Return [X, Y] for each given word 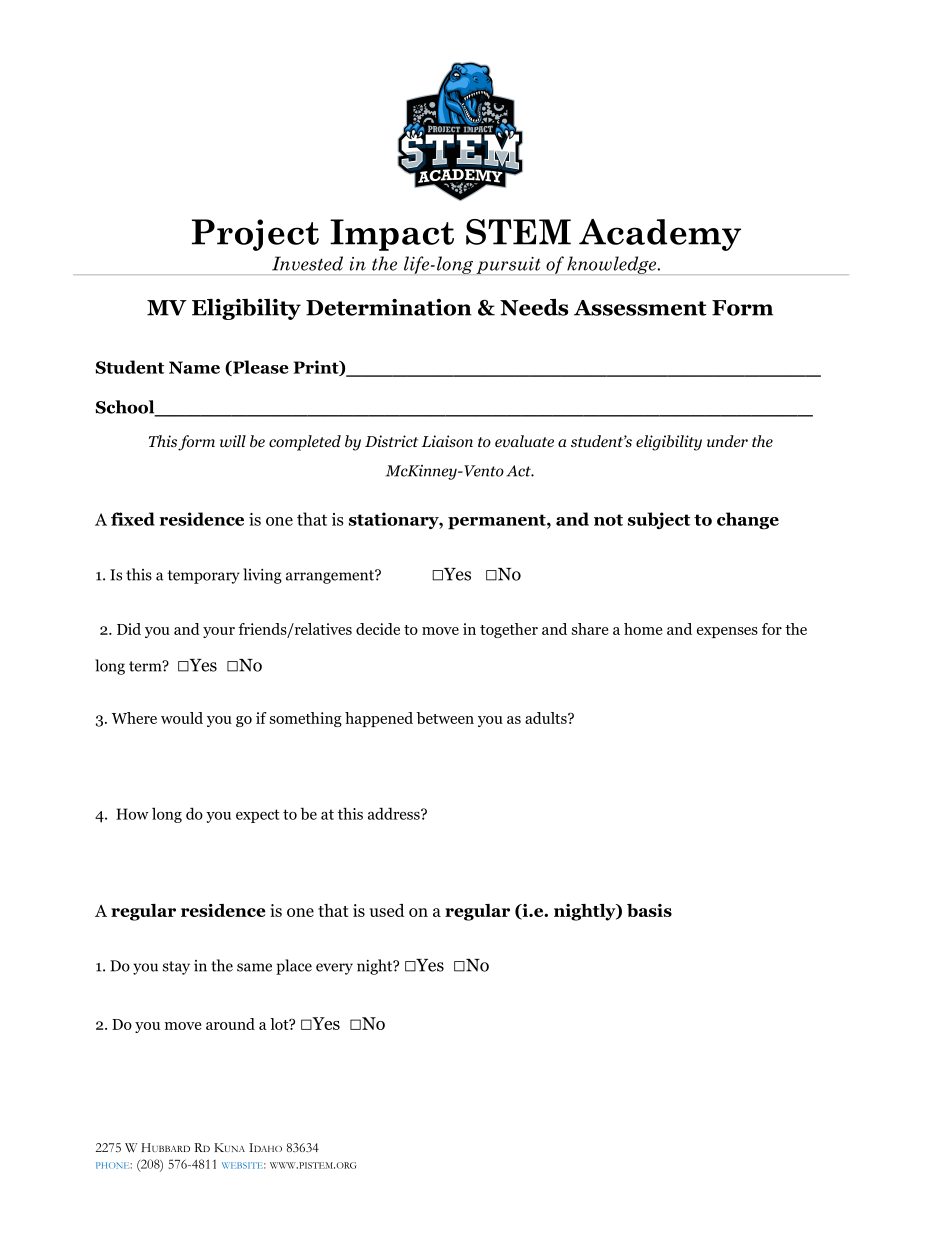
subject [659, 520]
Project [255, 235]
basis [649, 910]
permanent [498, 522]
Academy [660, 235]
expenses [727, 632]
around [230, 1024]
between [445, 718]
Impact [392, 235]
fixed [133, 519]
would [182, 718]
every [334, 969]
